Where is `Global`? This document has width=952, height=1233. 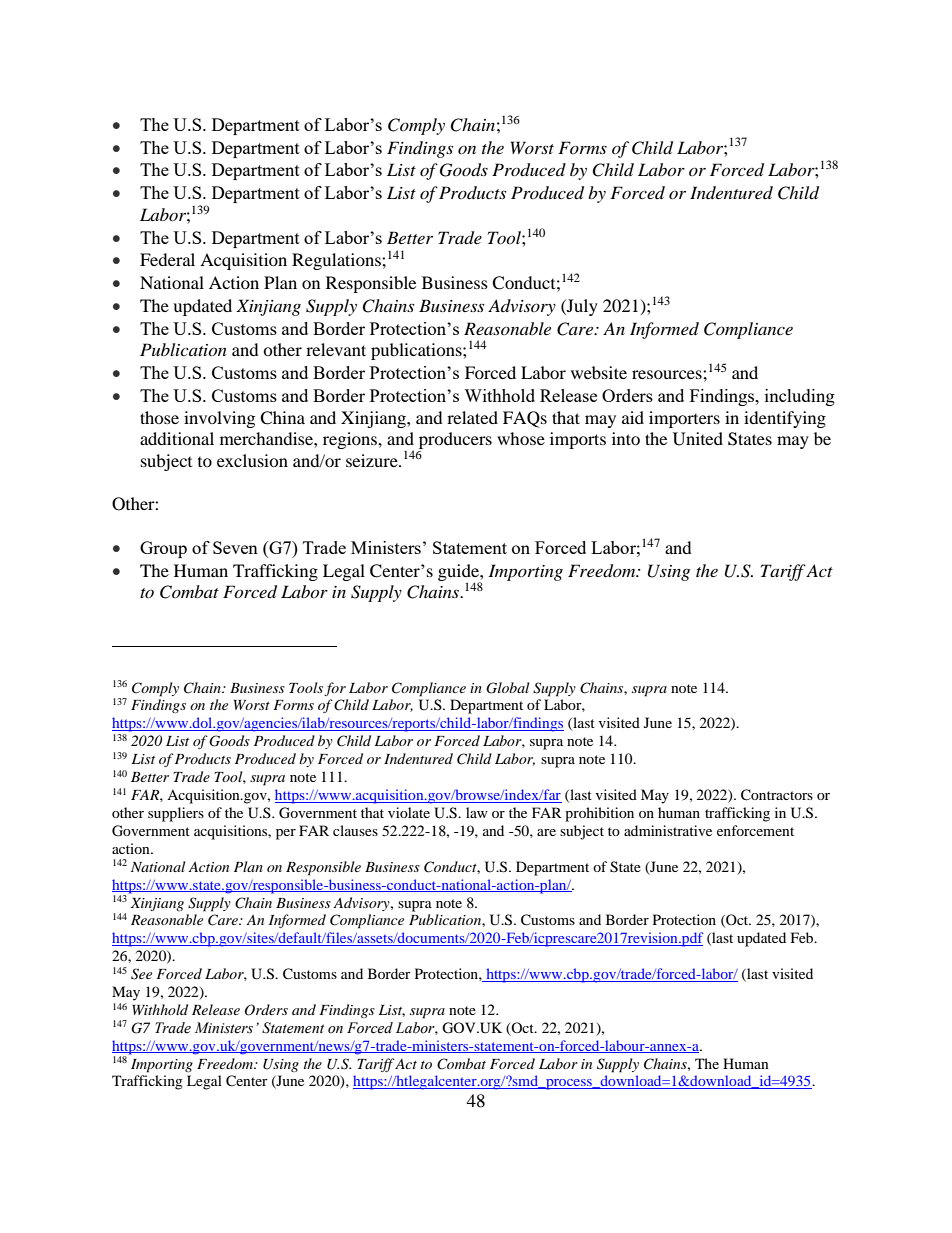 Global is located at coordinates (508, 688).
